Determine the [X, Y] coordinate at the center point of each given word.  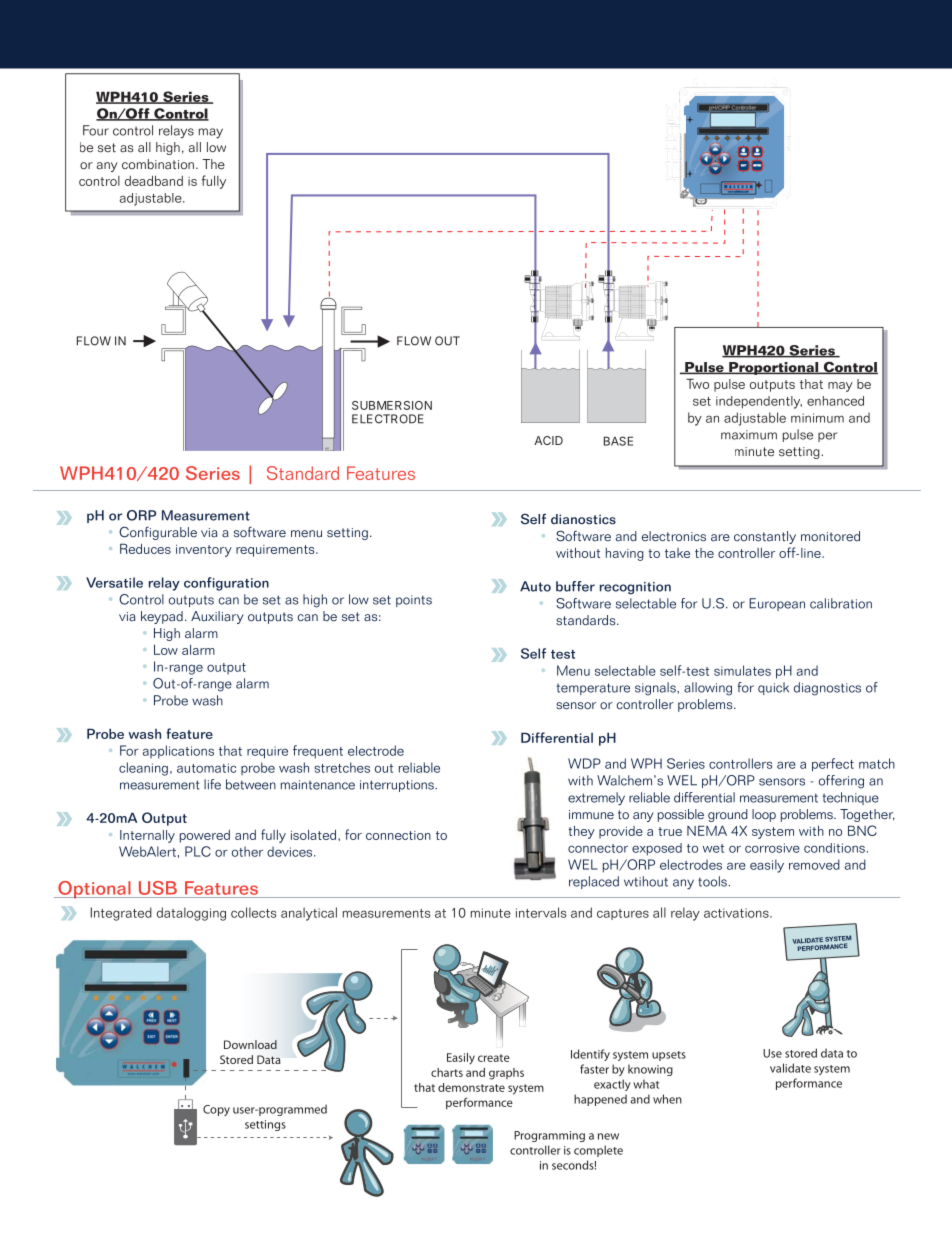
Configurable [158, 533]
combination [158, 164]
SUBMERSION [392, 405]
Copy [216, 1110]
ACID [548, 440]
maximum [749, 435]
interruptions [398, 786]
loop [764, 815]
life [212, 784]
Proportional [774, 368]
